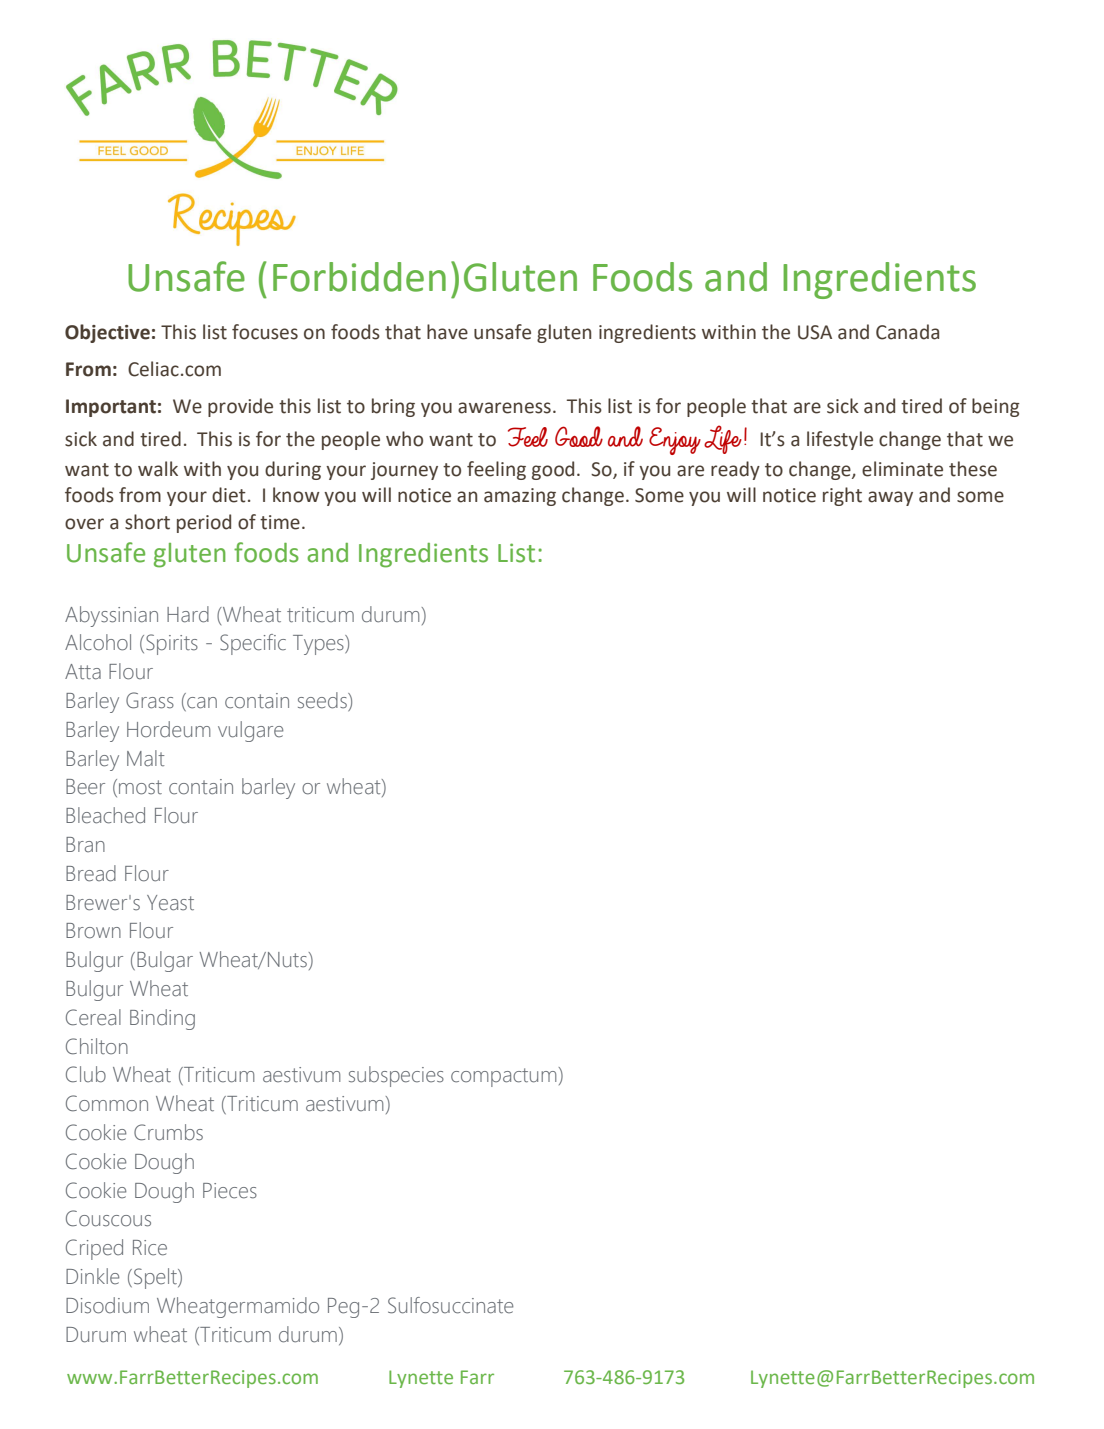  What do you see at coordinates (170, 903) in the image?
I see `Yeast` at bounding box center [170, 903].
